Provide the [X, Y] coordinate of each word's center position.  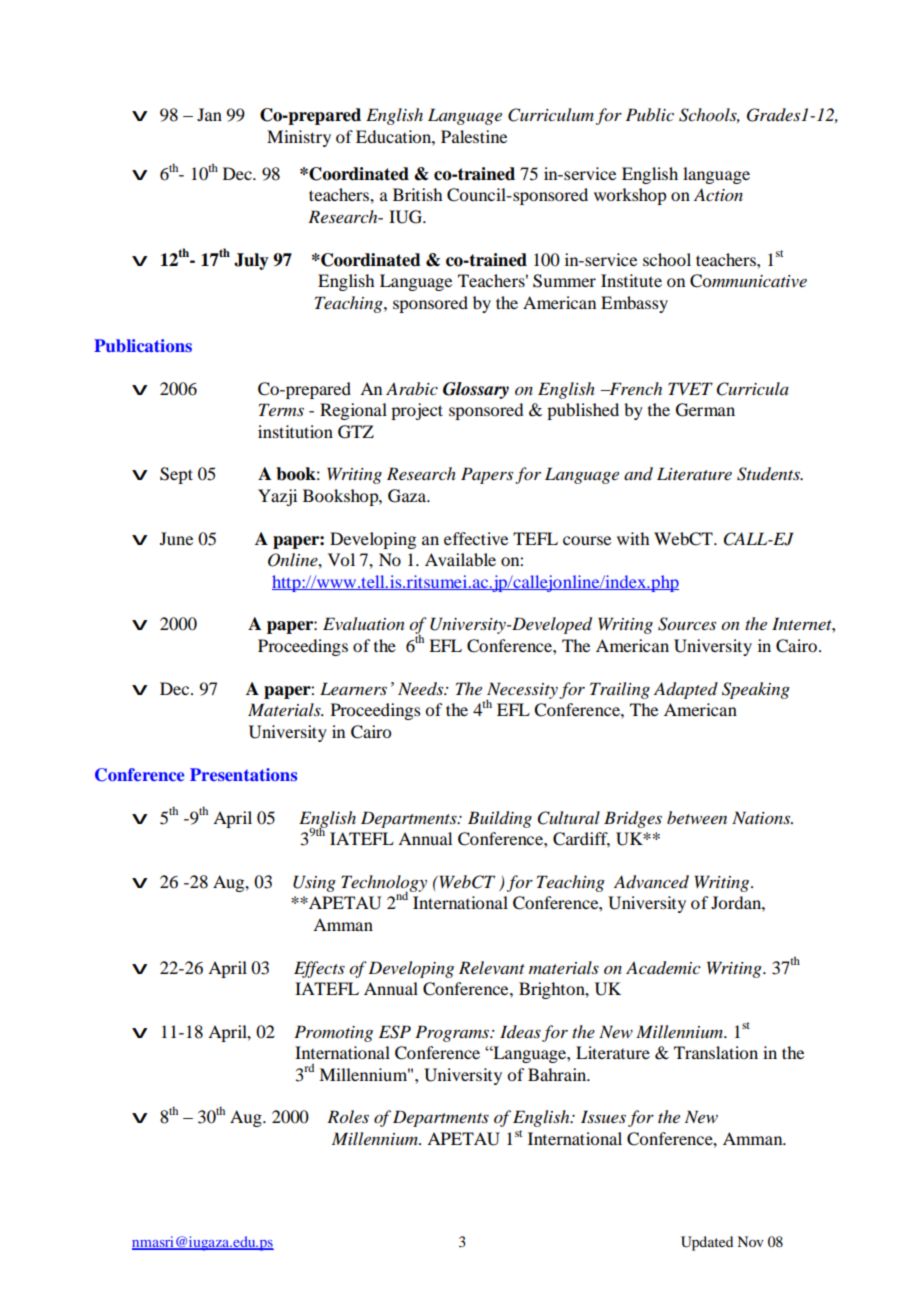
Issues [603, 1116]
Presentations [243, 774]
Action [718, 194]
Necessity [522, 691]
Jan [209, 114]
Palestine [474, 136]
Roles [348, 1117]
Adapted [686, 690]
